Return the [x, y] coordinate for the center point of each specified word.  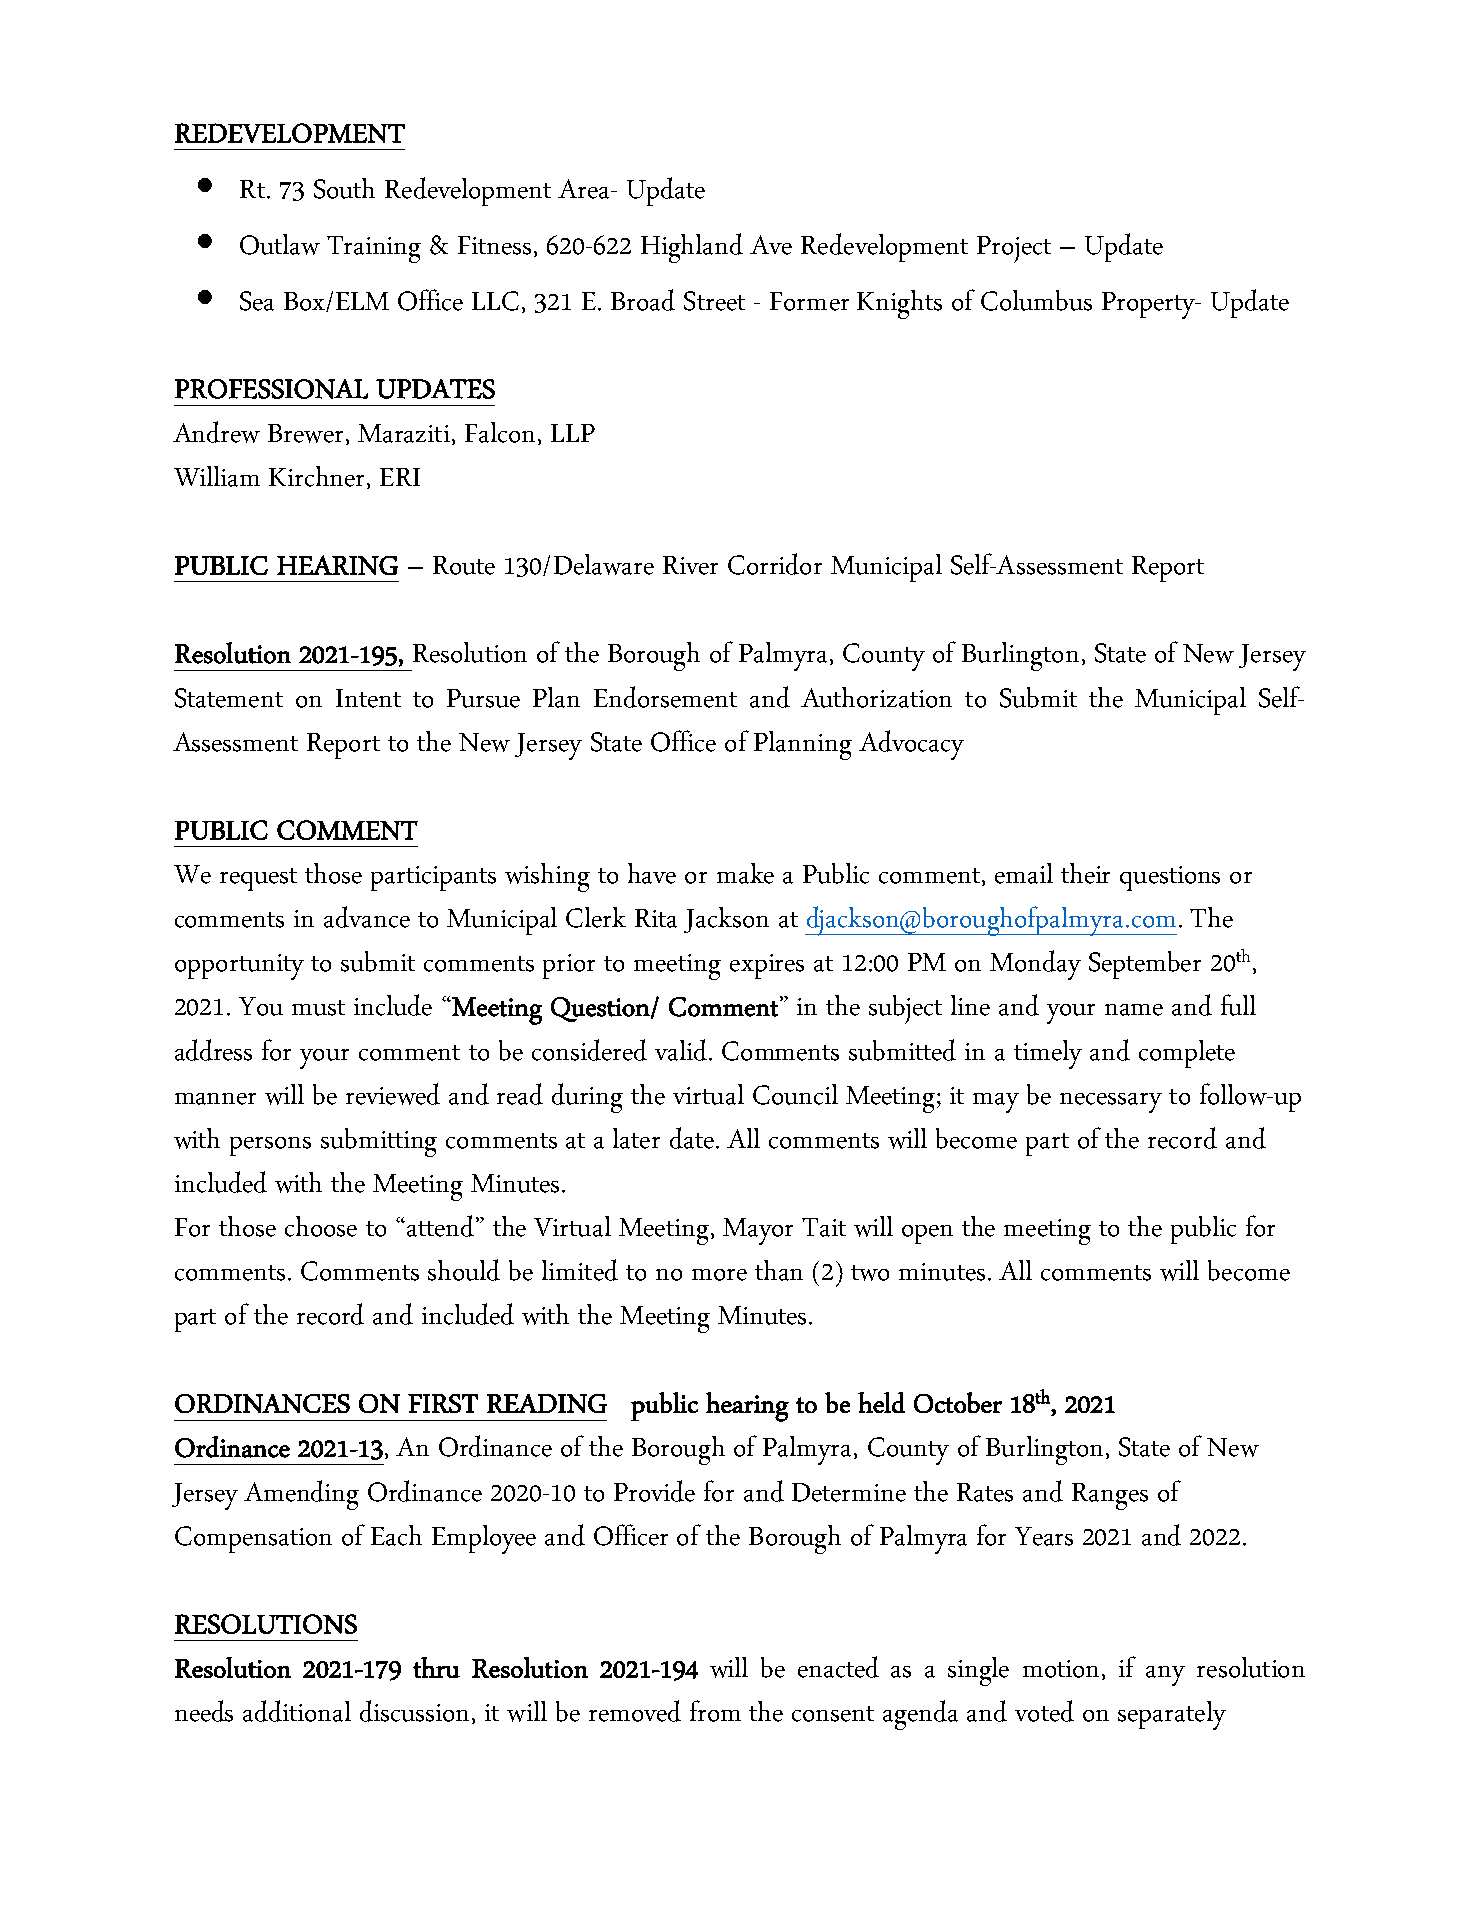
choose [321, 1226]
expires [767, 966]
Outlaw [280, 244]
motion [1063, 1670]
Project [1014, 249]
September [1145, 965]
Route [464, 565]
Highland [692, 248]
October [958, 1402]
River [690, 565]
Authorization [876, 697]
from [715, 1711]
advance [367, 917]
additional [297, 1711]
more [719, 1275]
